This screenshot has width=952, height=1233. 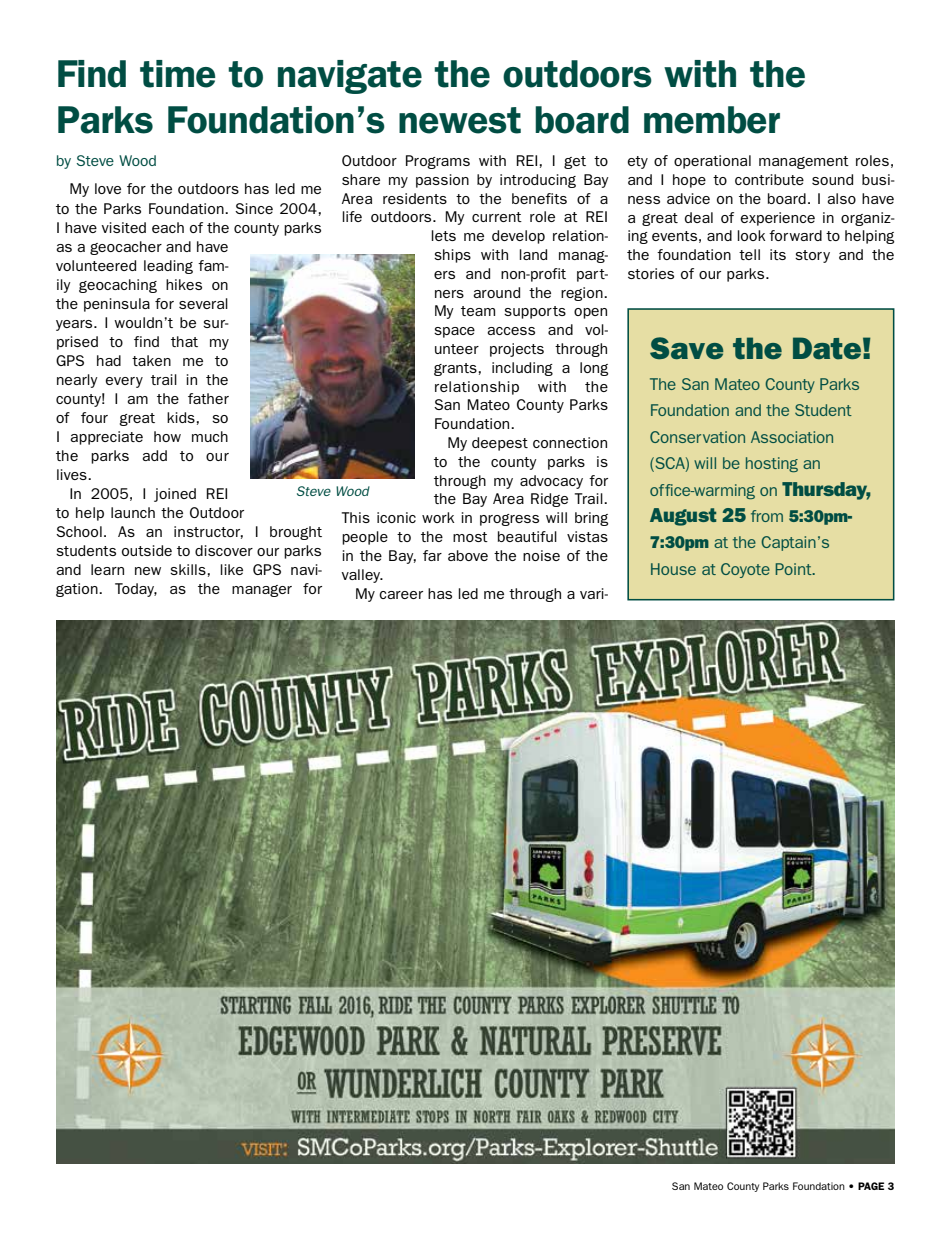 What do you see at coordinates (500, 444) in the screenshot?
I see `deepest` at bounding box center [500, 444].
